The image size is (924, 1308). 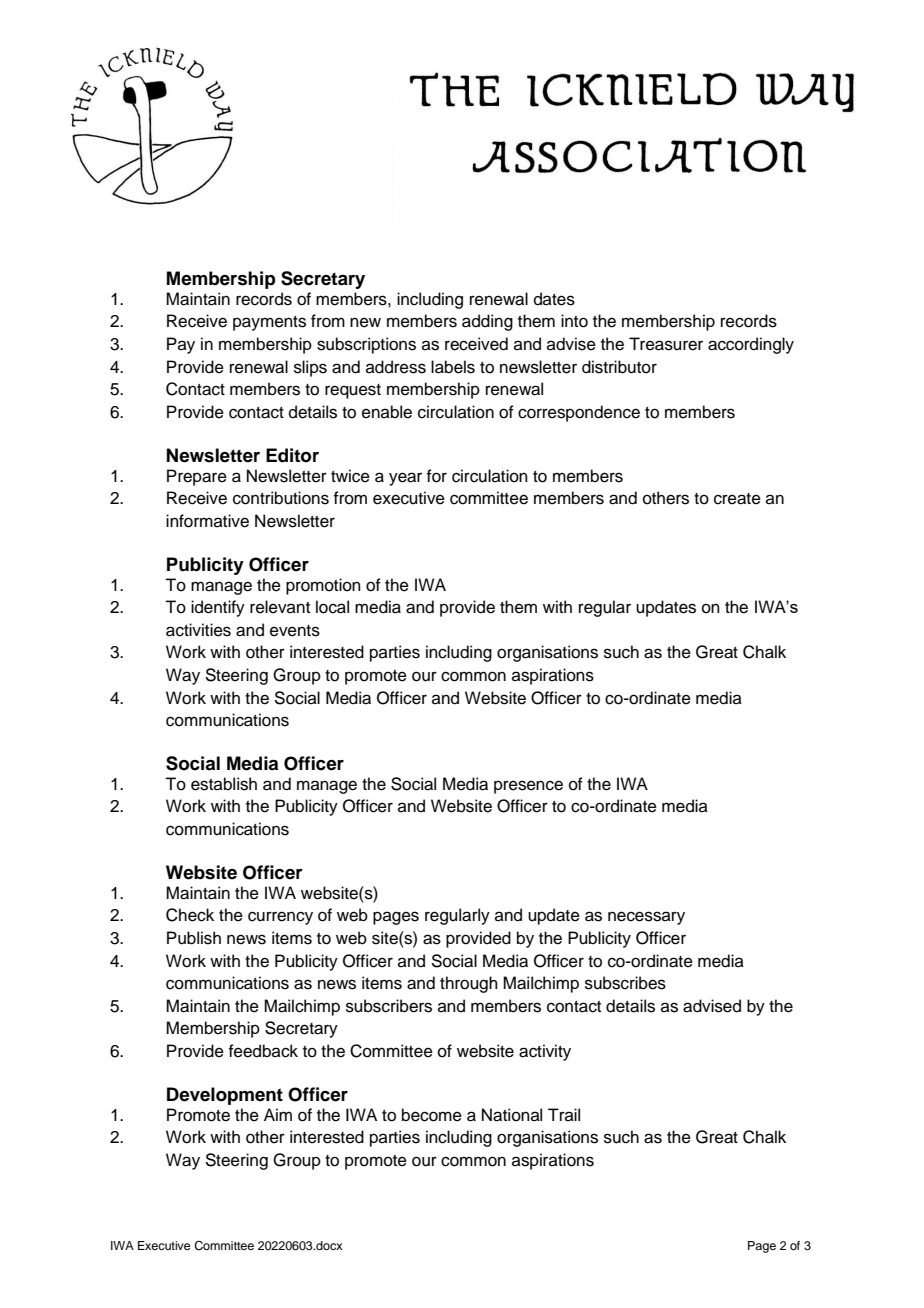 What do you see at coordinates (280, 918) in the page?
I see `currency` at bounding box center [280, 918].
